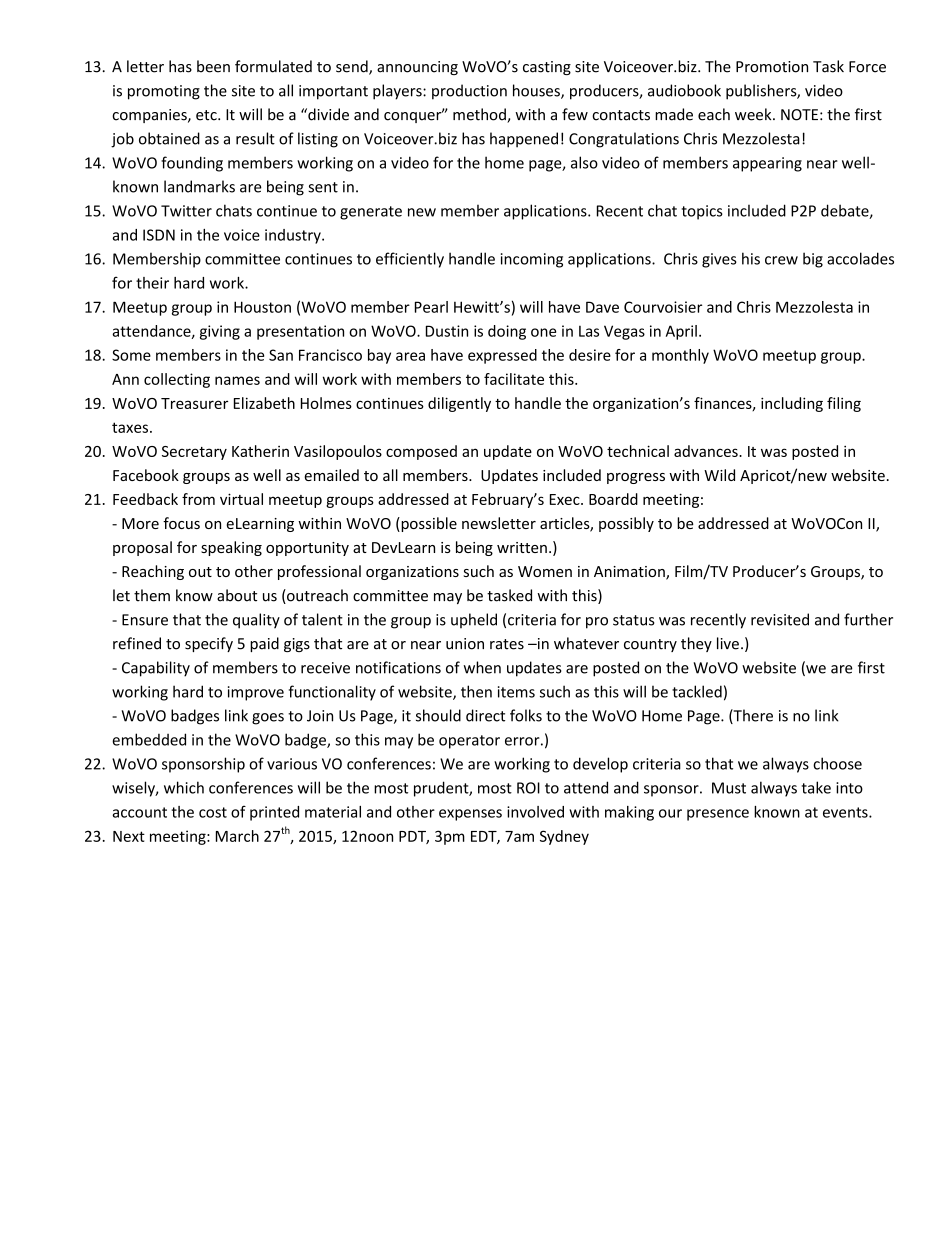 The width and height of the screenshot is (952, 1233). I want to click on further, so click(868, 619).
